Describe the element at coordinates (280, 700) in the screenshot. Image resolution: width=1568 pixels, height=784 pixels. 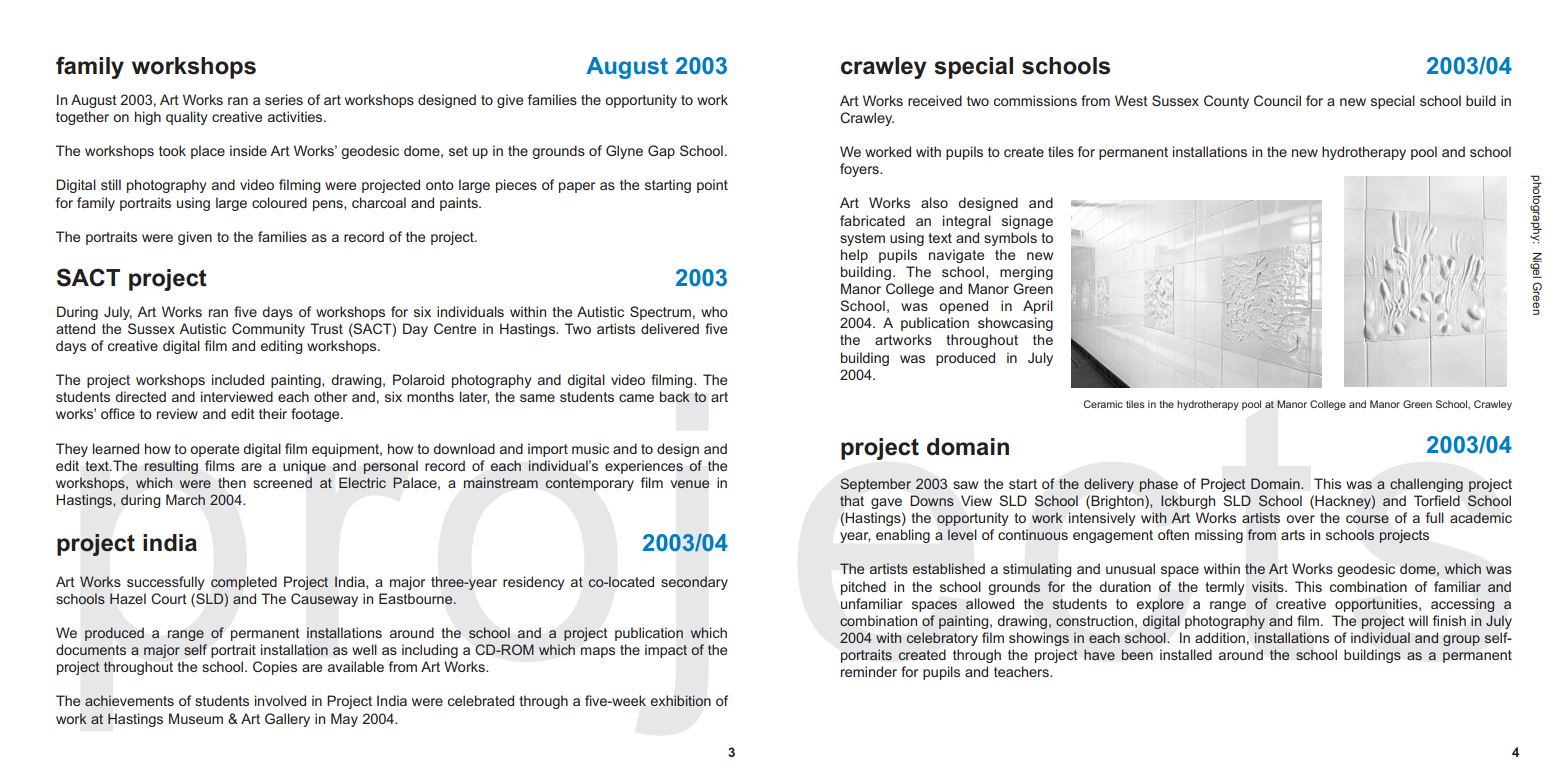
I see `involved` at that location.
